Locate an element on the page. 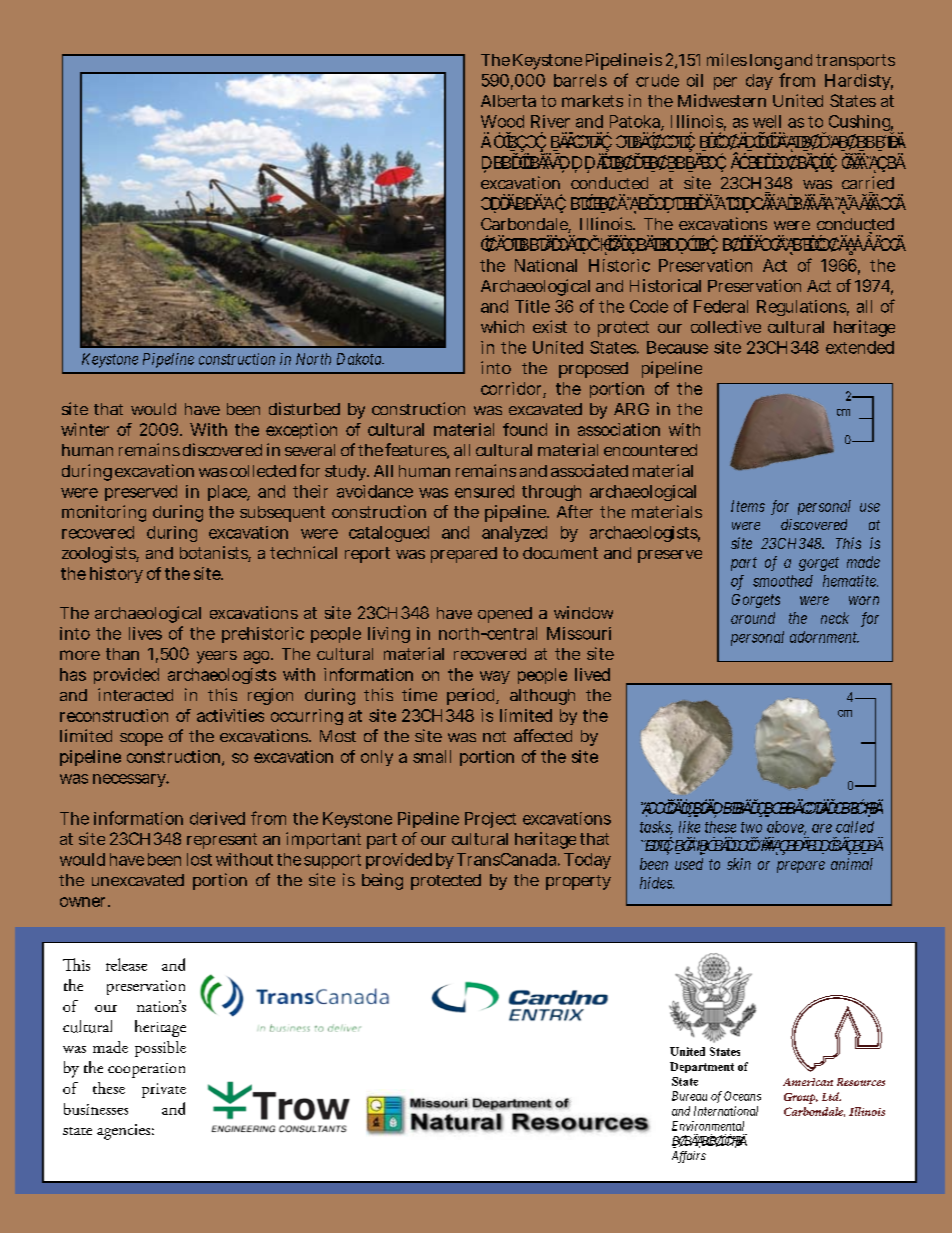 Image resolution: width=952 pixels, height=1233 pixels. above is located at coordinates (786, 828).
